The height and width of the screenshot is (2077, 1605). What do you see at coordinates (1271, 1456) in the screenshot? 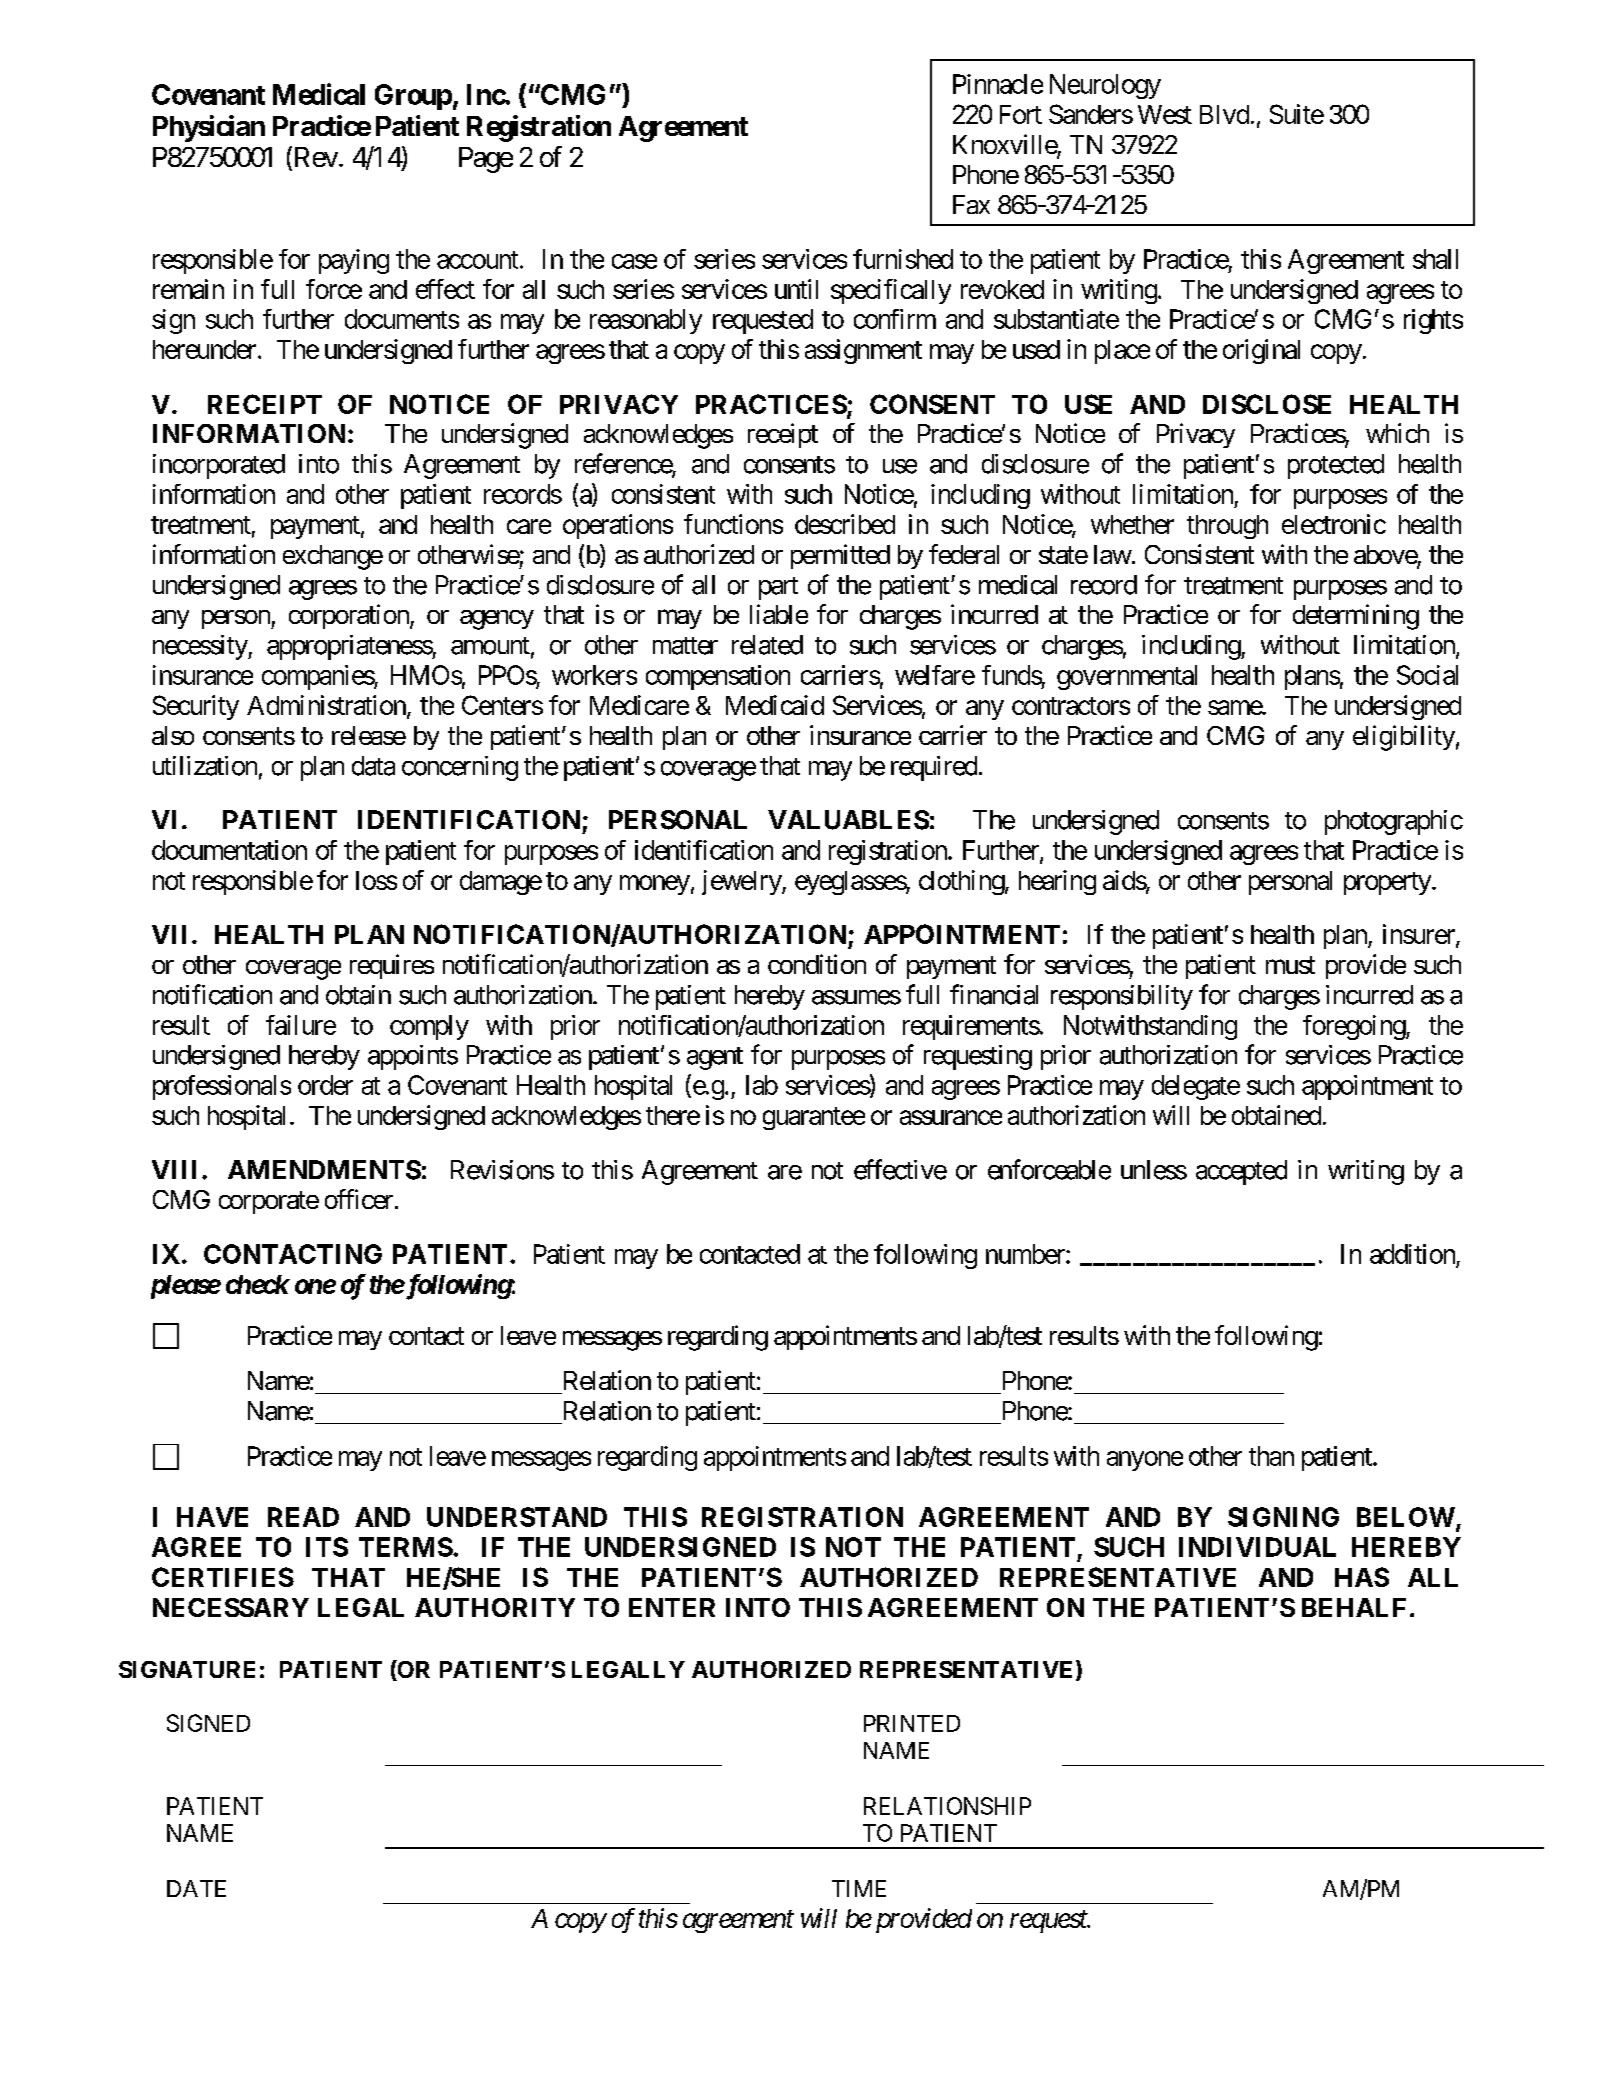
I see `than` at bounding box center [1271, 1456].
